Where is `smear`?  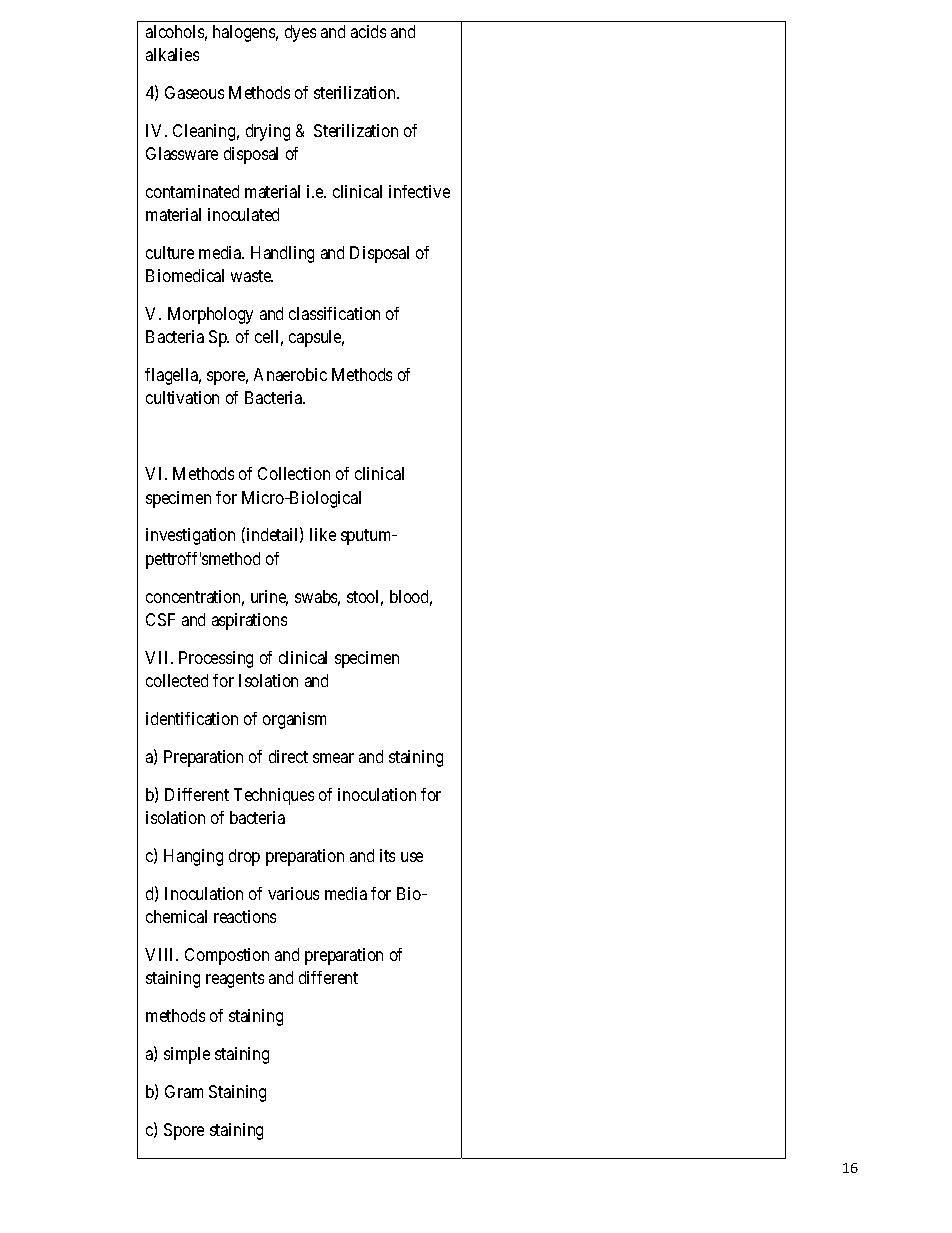
smear is located at coordinates (333, 758).
